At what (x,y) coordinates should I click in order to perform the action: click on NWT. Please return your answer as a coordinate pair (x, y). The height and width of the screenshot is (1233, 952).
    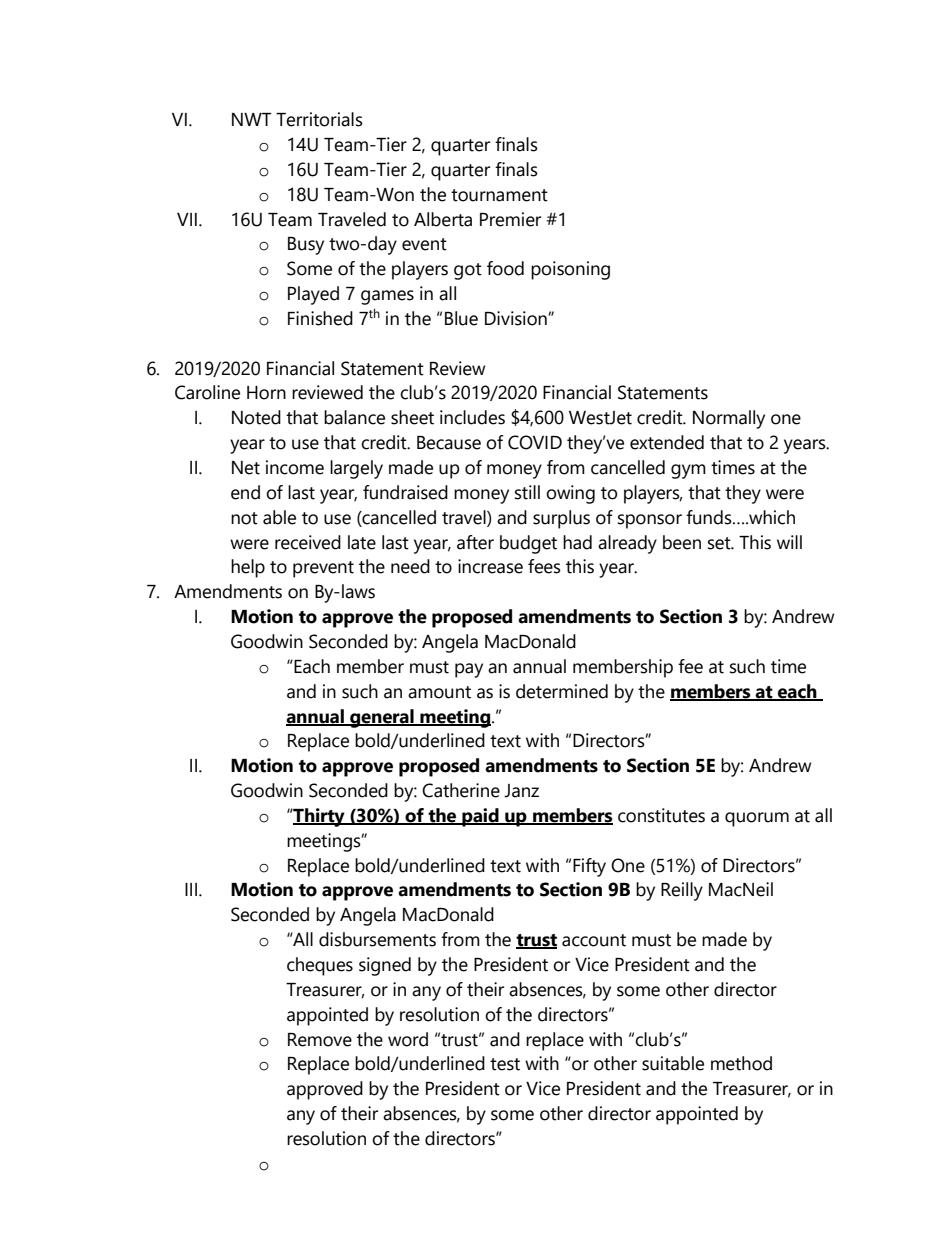
    Looking at the image, I should click on (252, 119).
